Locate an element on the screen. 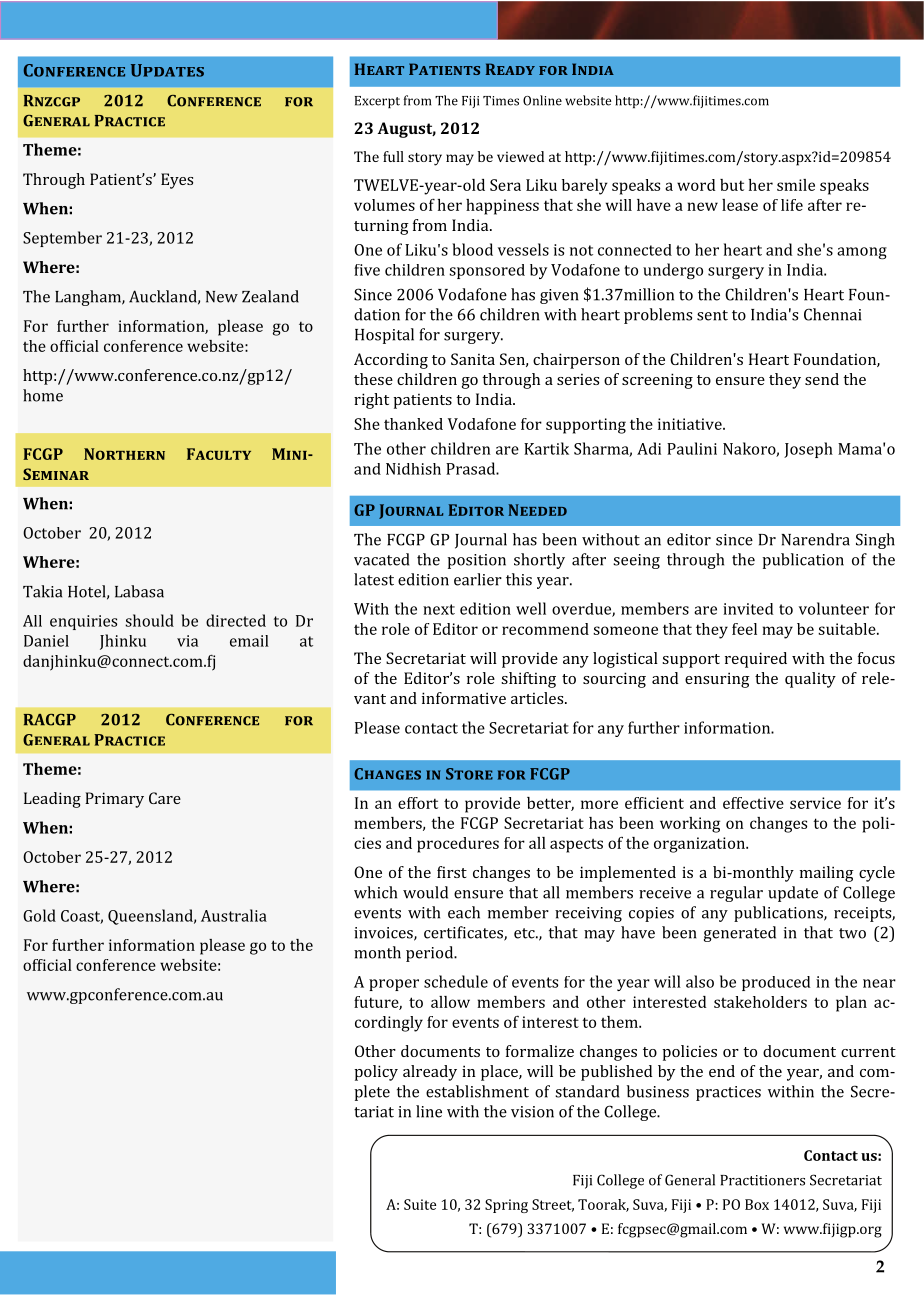  Eyes is located at coordinates (177, 181).
